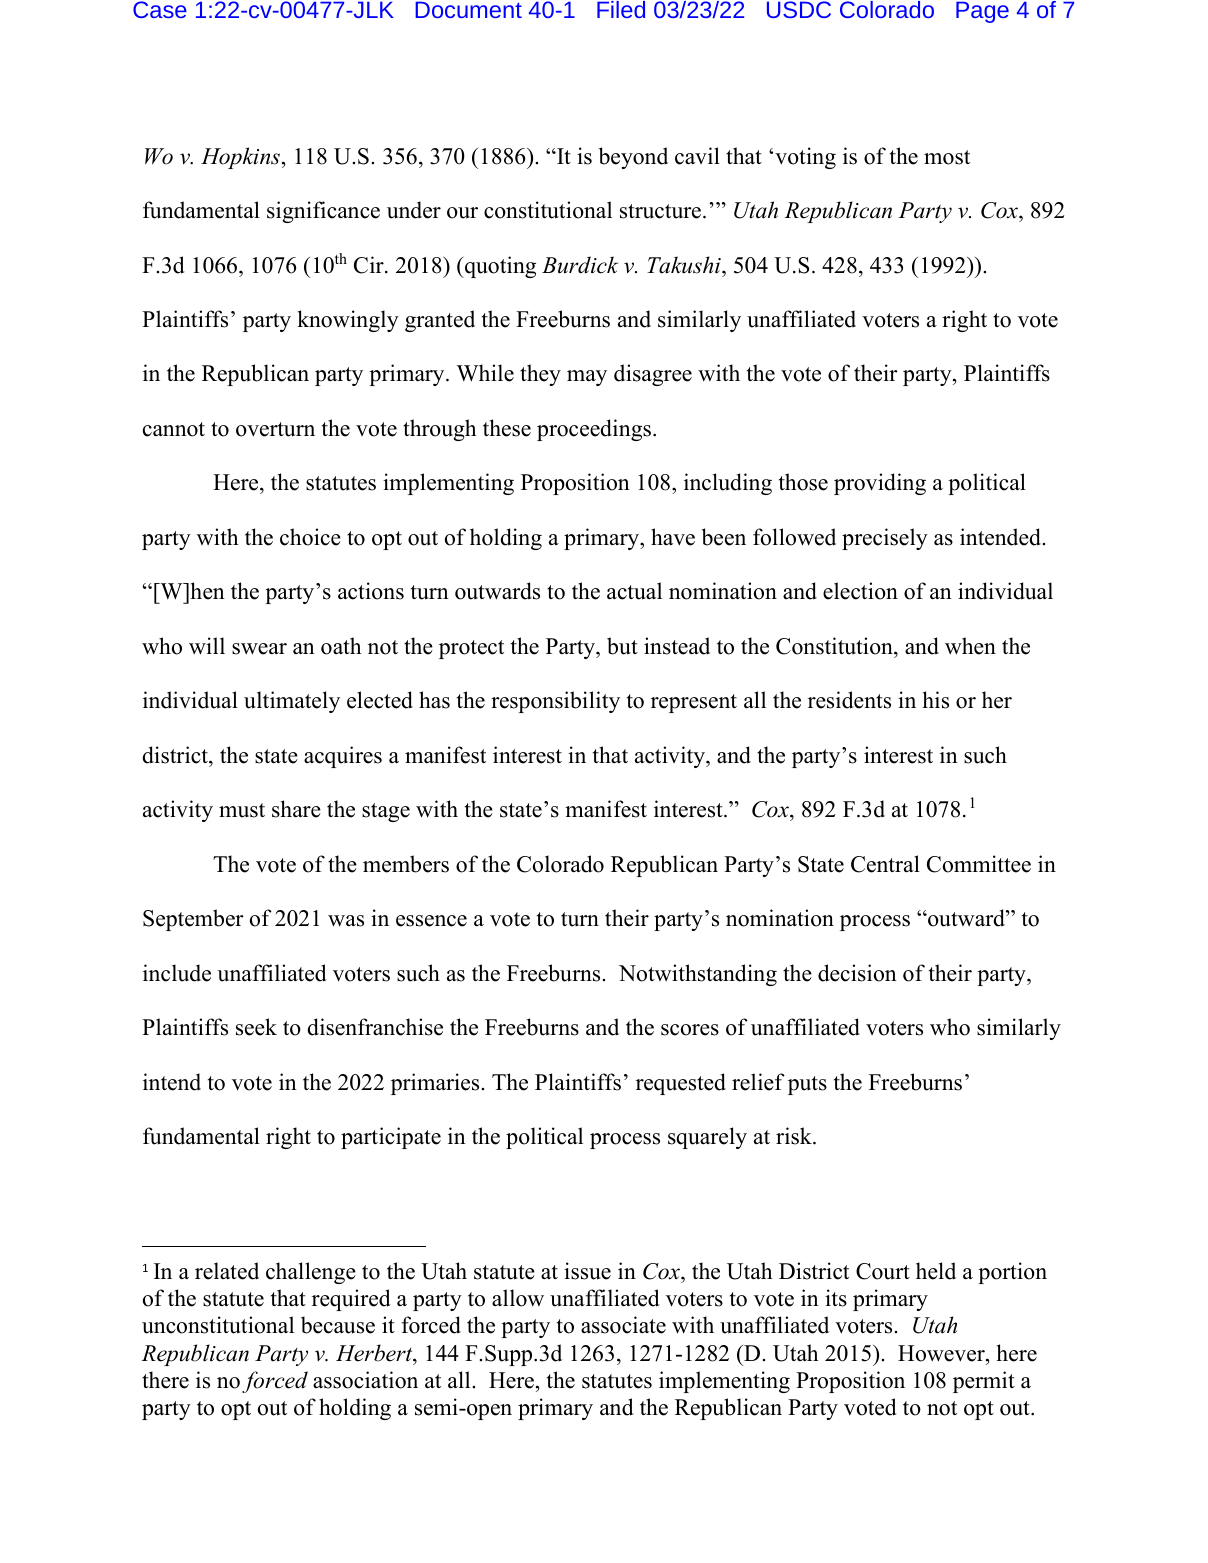  What do you see at coordinates (623, 1325) in the page?
I see `associate` at bounding box center [623, 1325].
